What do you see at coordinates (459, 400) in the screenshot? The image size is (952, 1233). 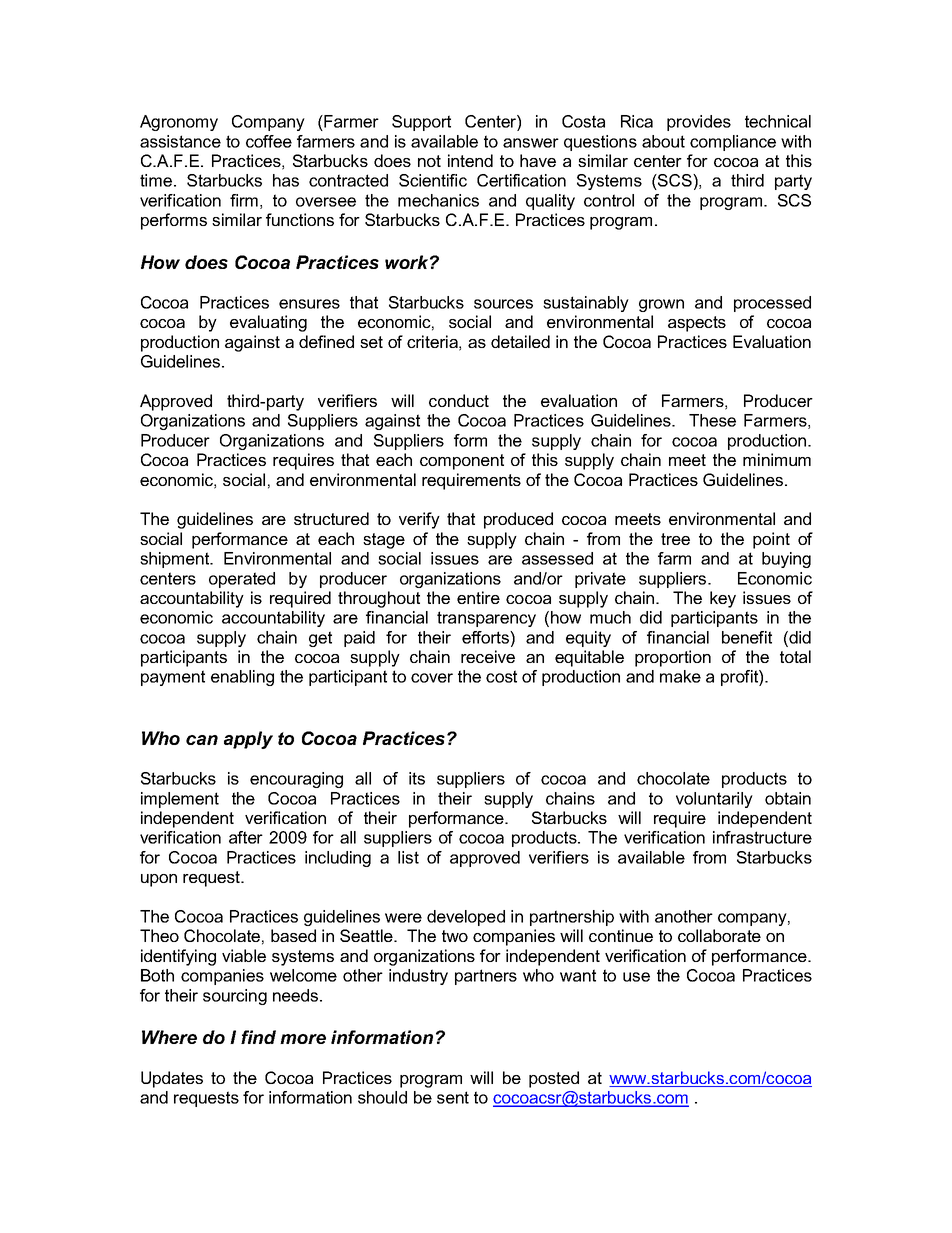 I see `conduct` at bounding box center [459, 400].
